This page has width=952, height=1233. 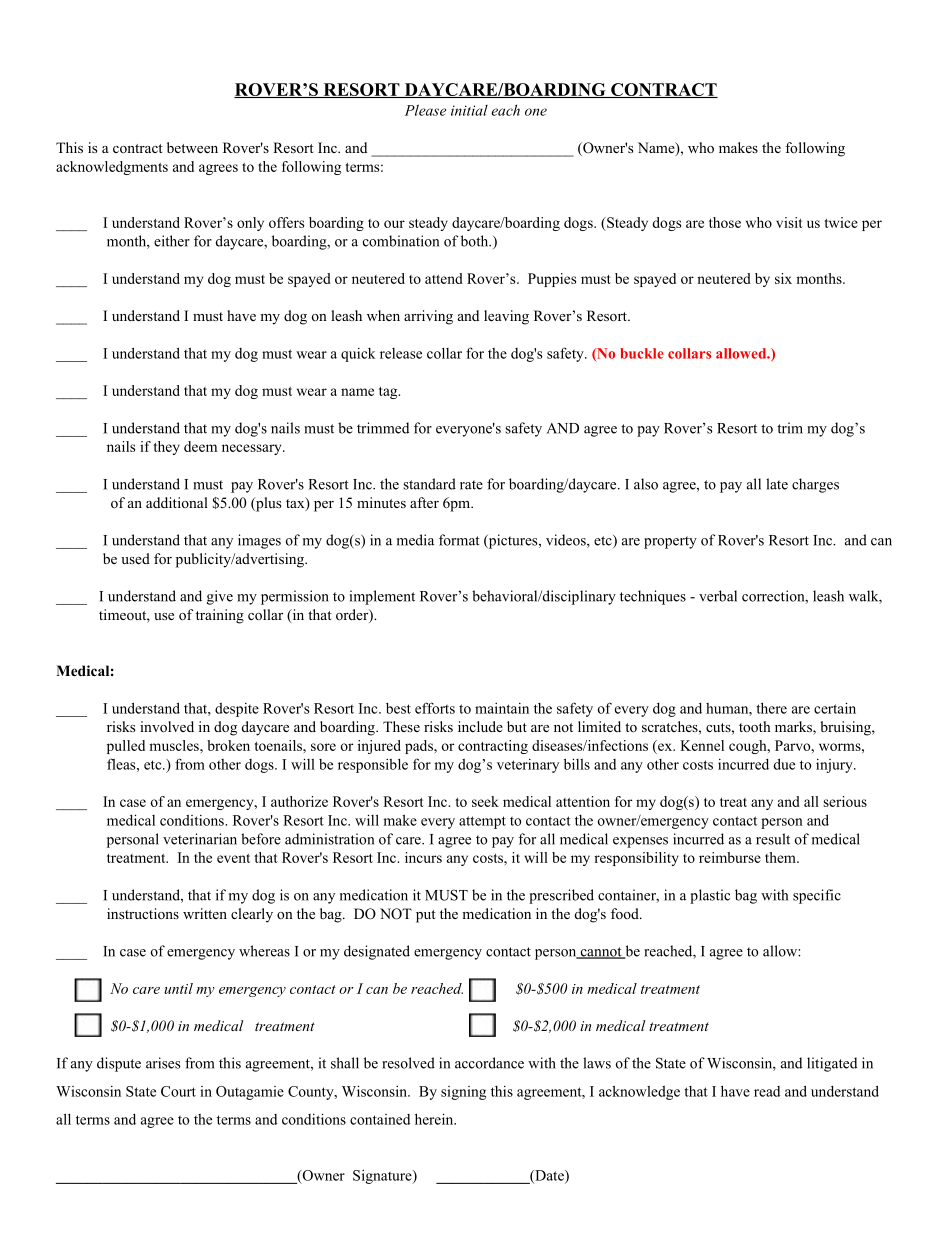 I want to click on deem, so click(x=200, y=446).
